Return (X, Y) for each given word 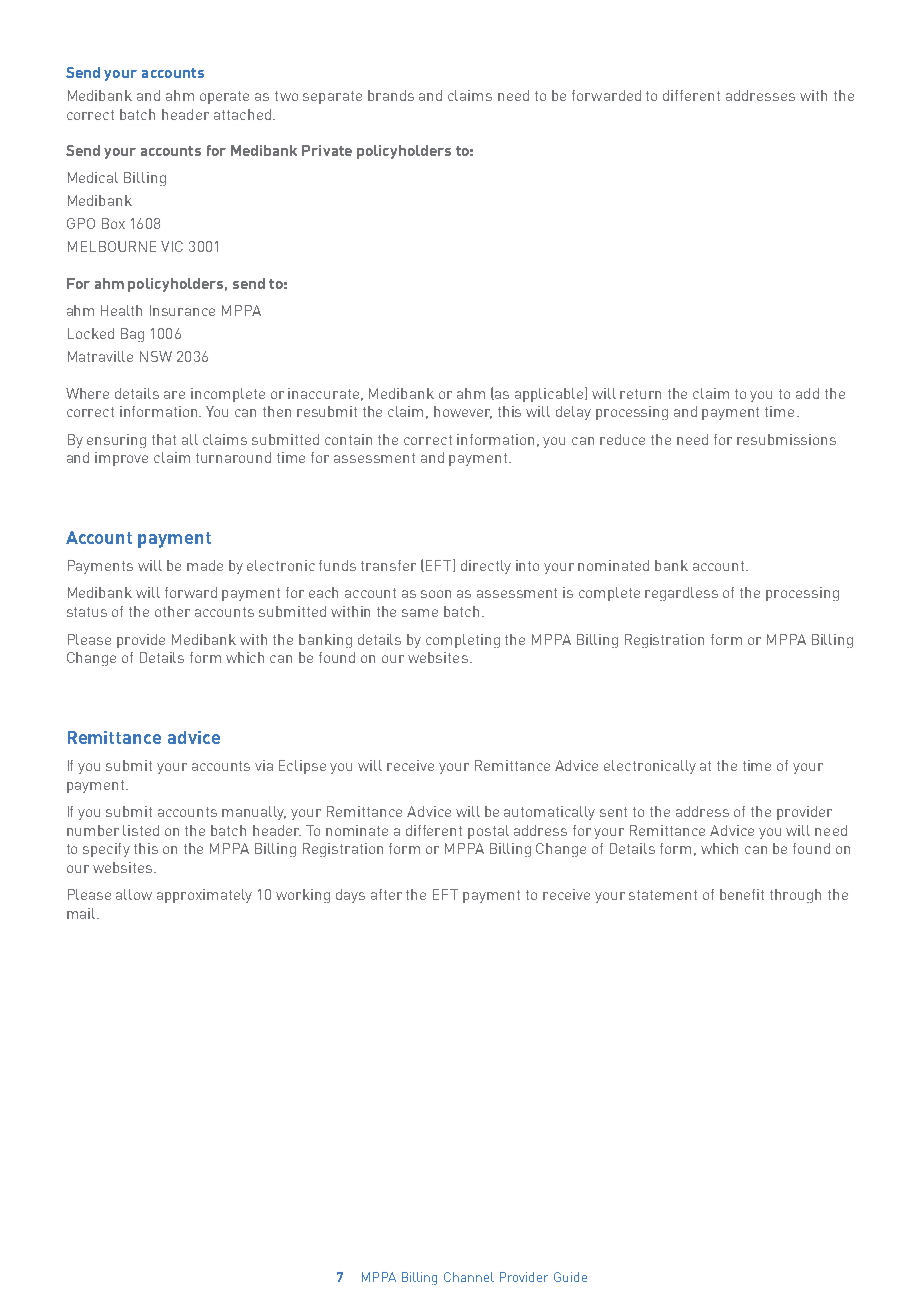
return (640, 394)
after (386, 894)
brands (391, 95)
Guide (570, 1277)
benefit (742, 894)
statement (663, 895)
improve (121, 459)
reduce (622, 439)
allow (134, 894)
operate (224, 97)
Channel (469, 1277)
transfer (388, 565)
